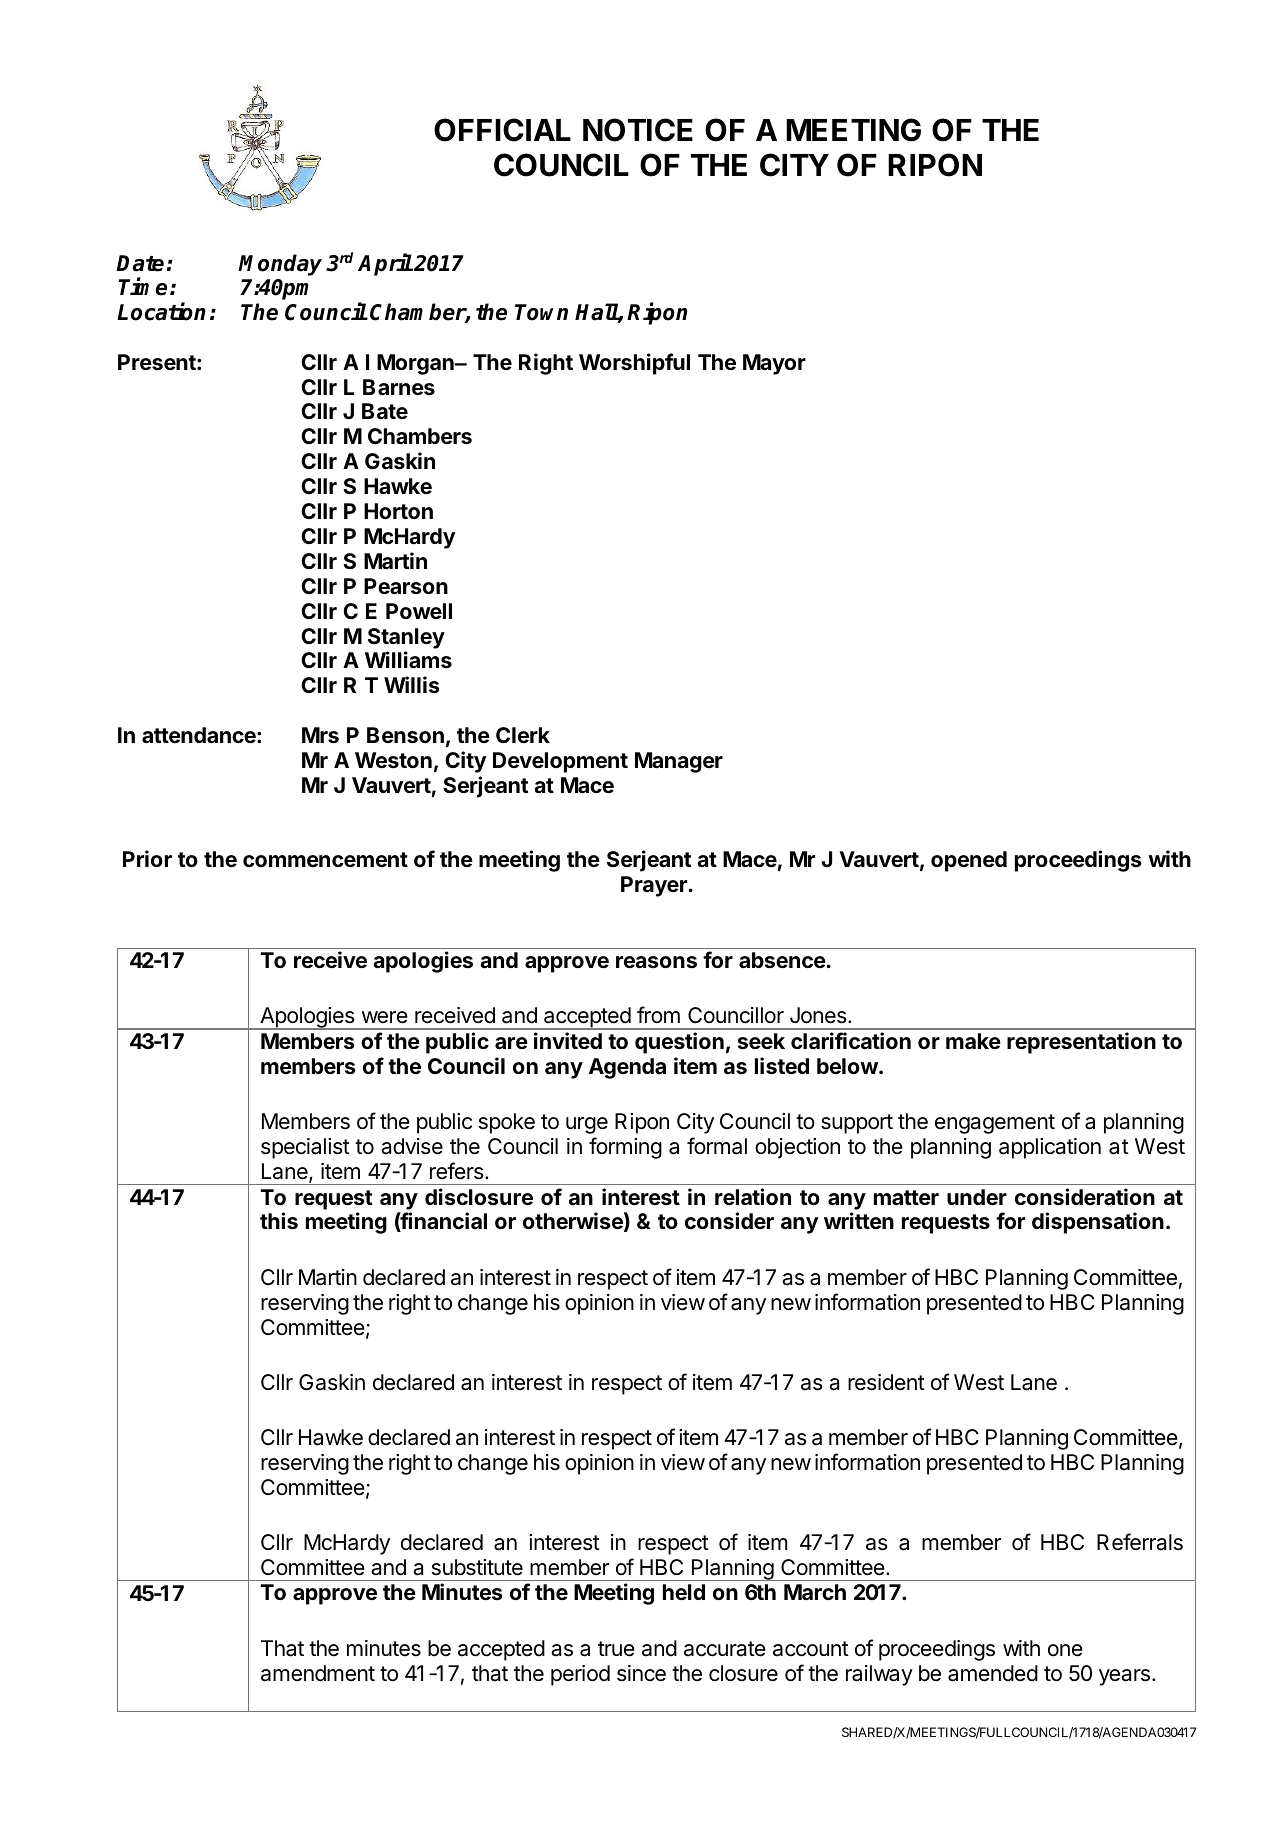  Describe the element at coordinates (200, 735) in the screenshot. I see `attendance` at that location.
